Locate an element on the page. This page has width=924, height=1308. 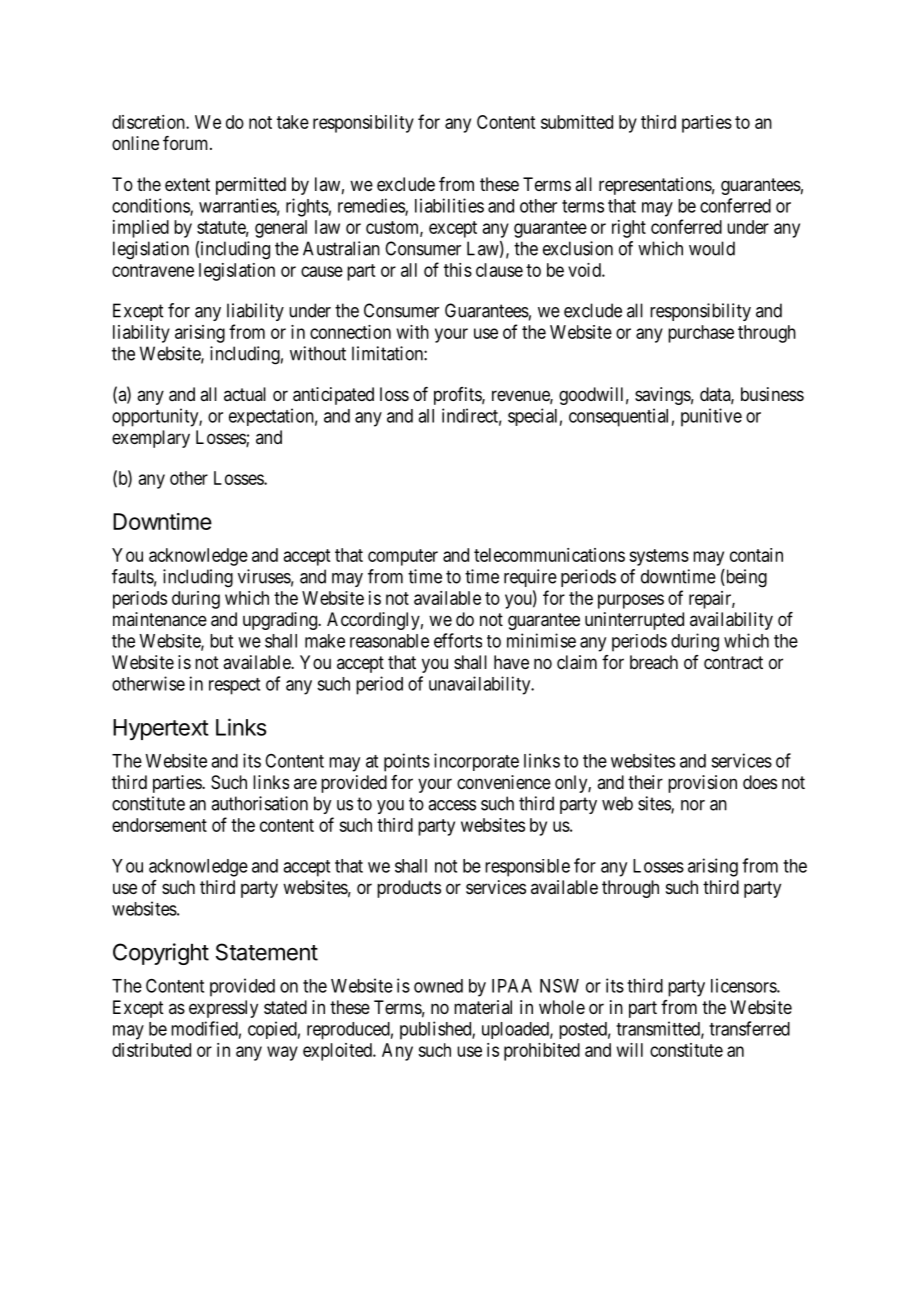
maintenance is located at coordinates (160, 619).
